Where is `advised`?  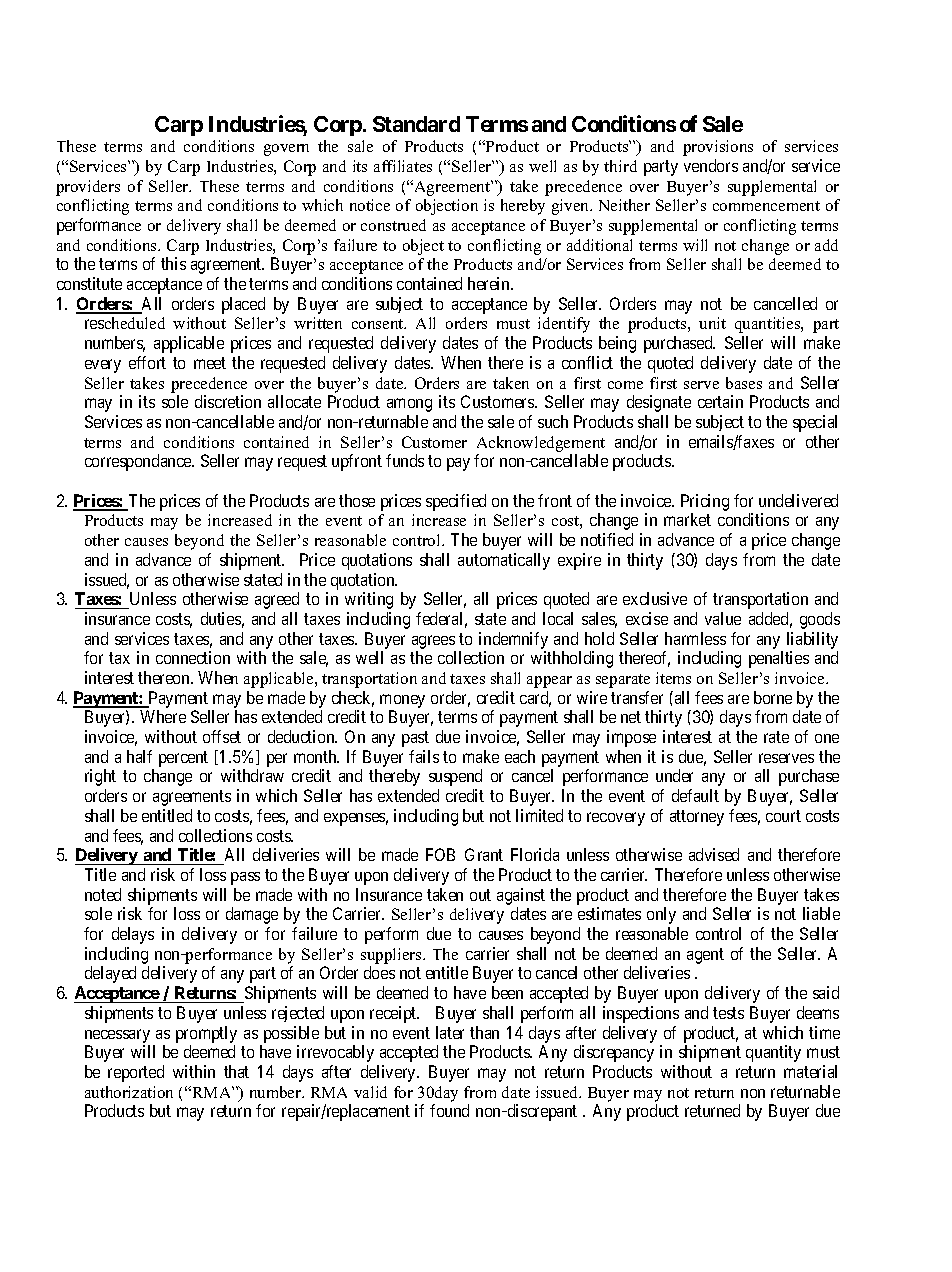 advised is located at coordinates (714, 854).
